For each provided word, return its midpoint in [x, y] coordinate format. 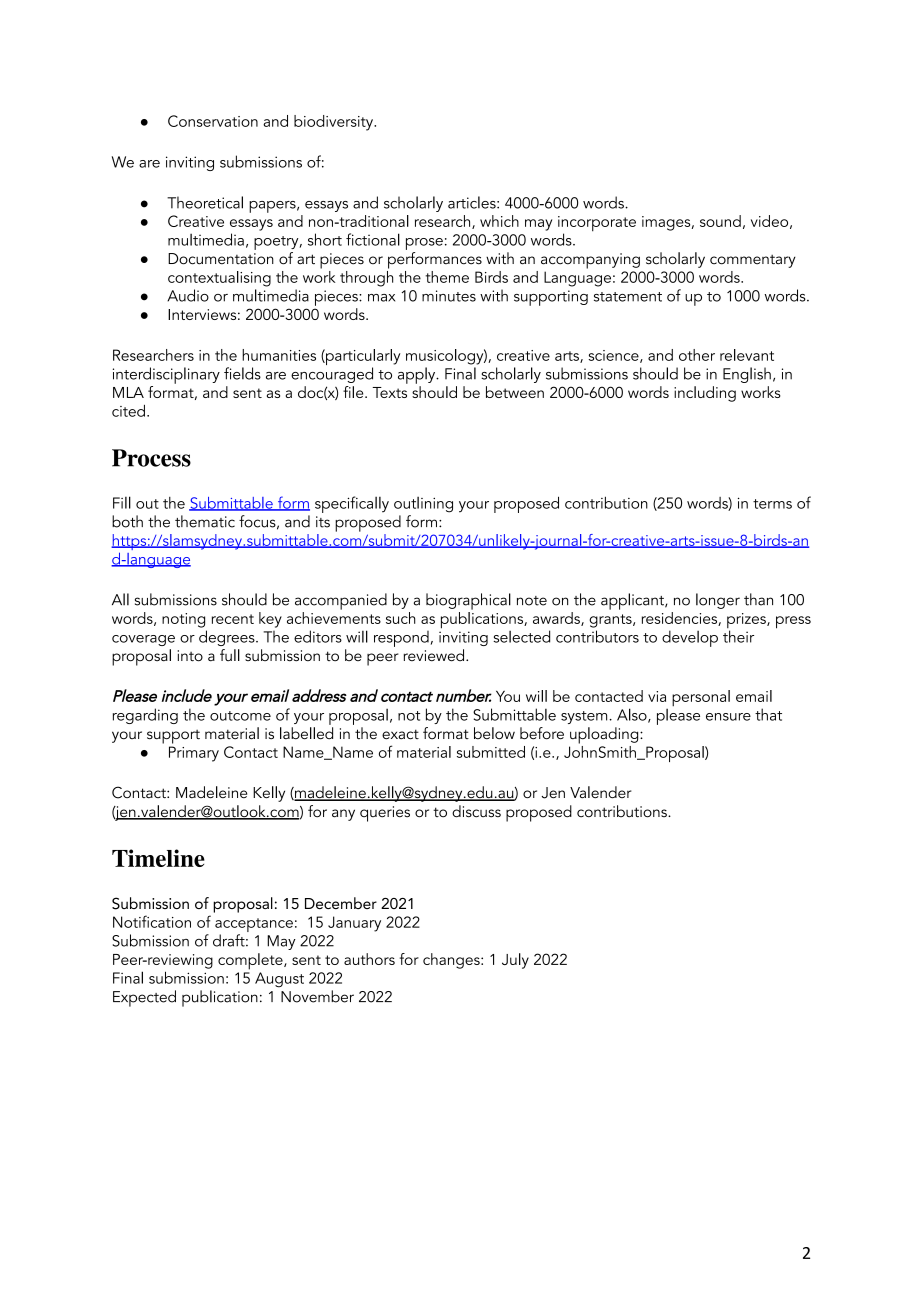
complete [251, 961]
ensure [728, 717]
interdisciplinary [166, 375]
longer [718, 601]
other [697, 355]
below [494, 733]
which [499, 221]
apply [418, 375]
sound [720, 221]
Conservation [213, 121]
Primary [194, 754]
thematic [205, 521]
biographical [468, 601]
